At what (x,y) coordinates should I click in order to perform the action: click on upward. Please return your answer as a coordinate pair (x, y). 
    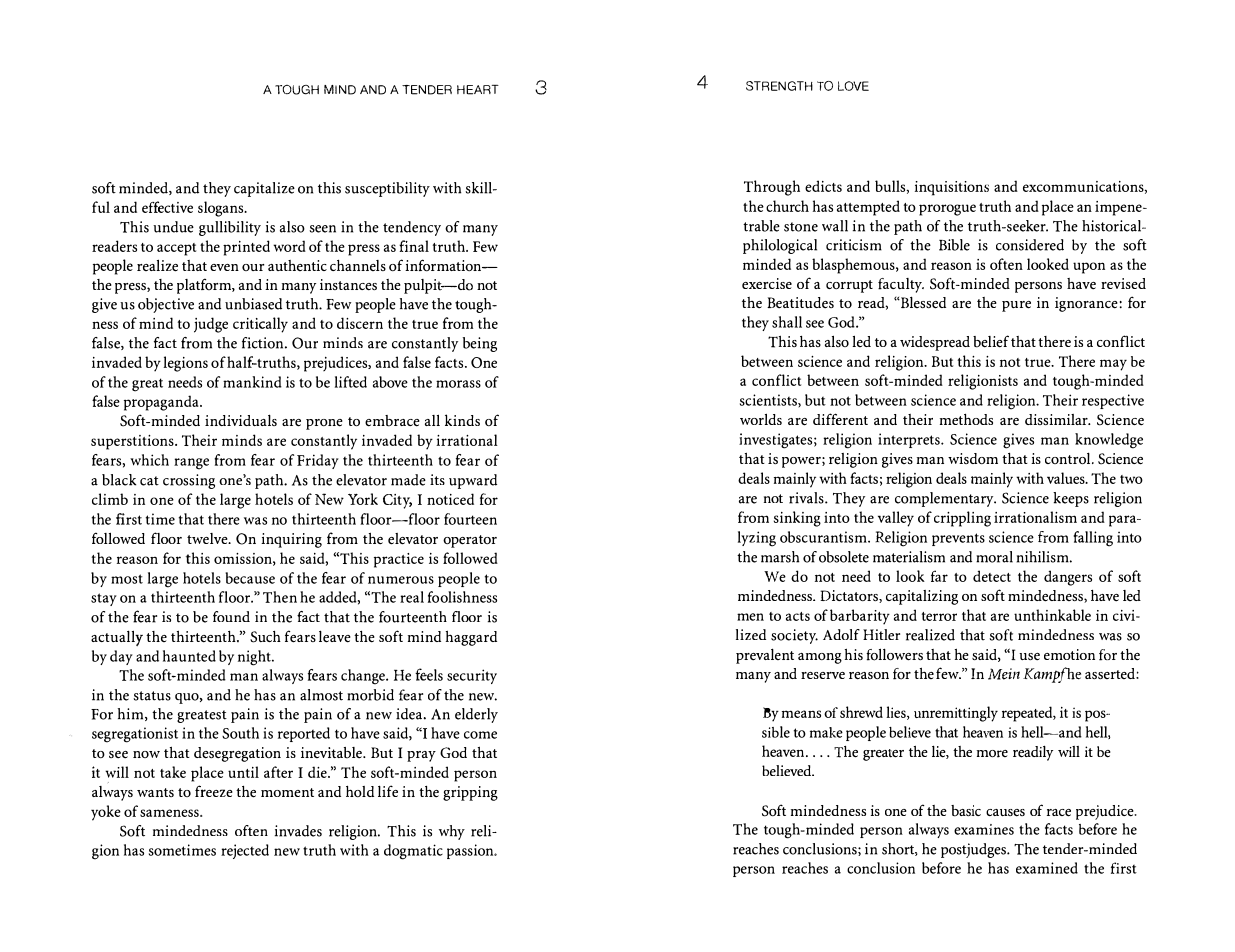
    Looking at the image, I should click on (473, 481).
